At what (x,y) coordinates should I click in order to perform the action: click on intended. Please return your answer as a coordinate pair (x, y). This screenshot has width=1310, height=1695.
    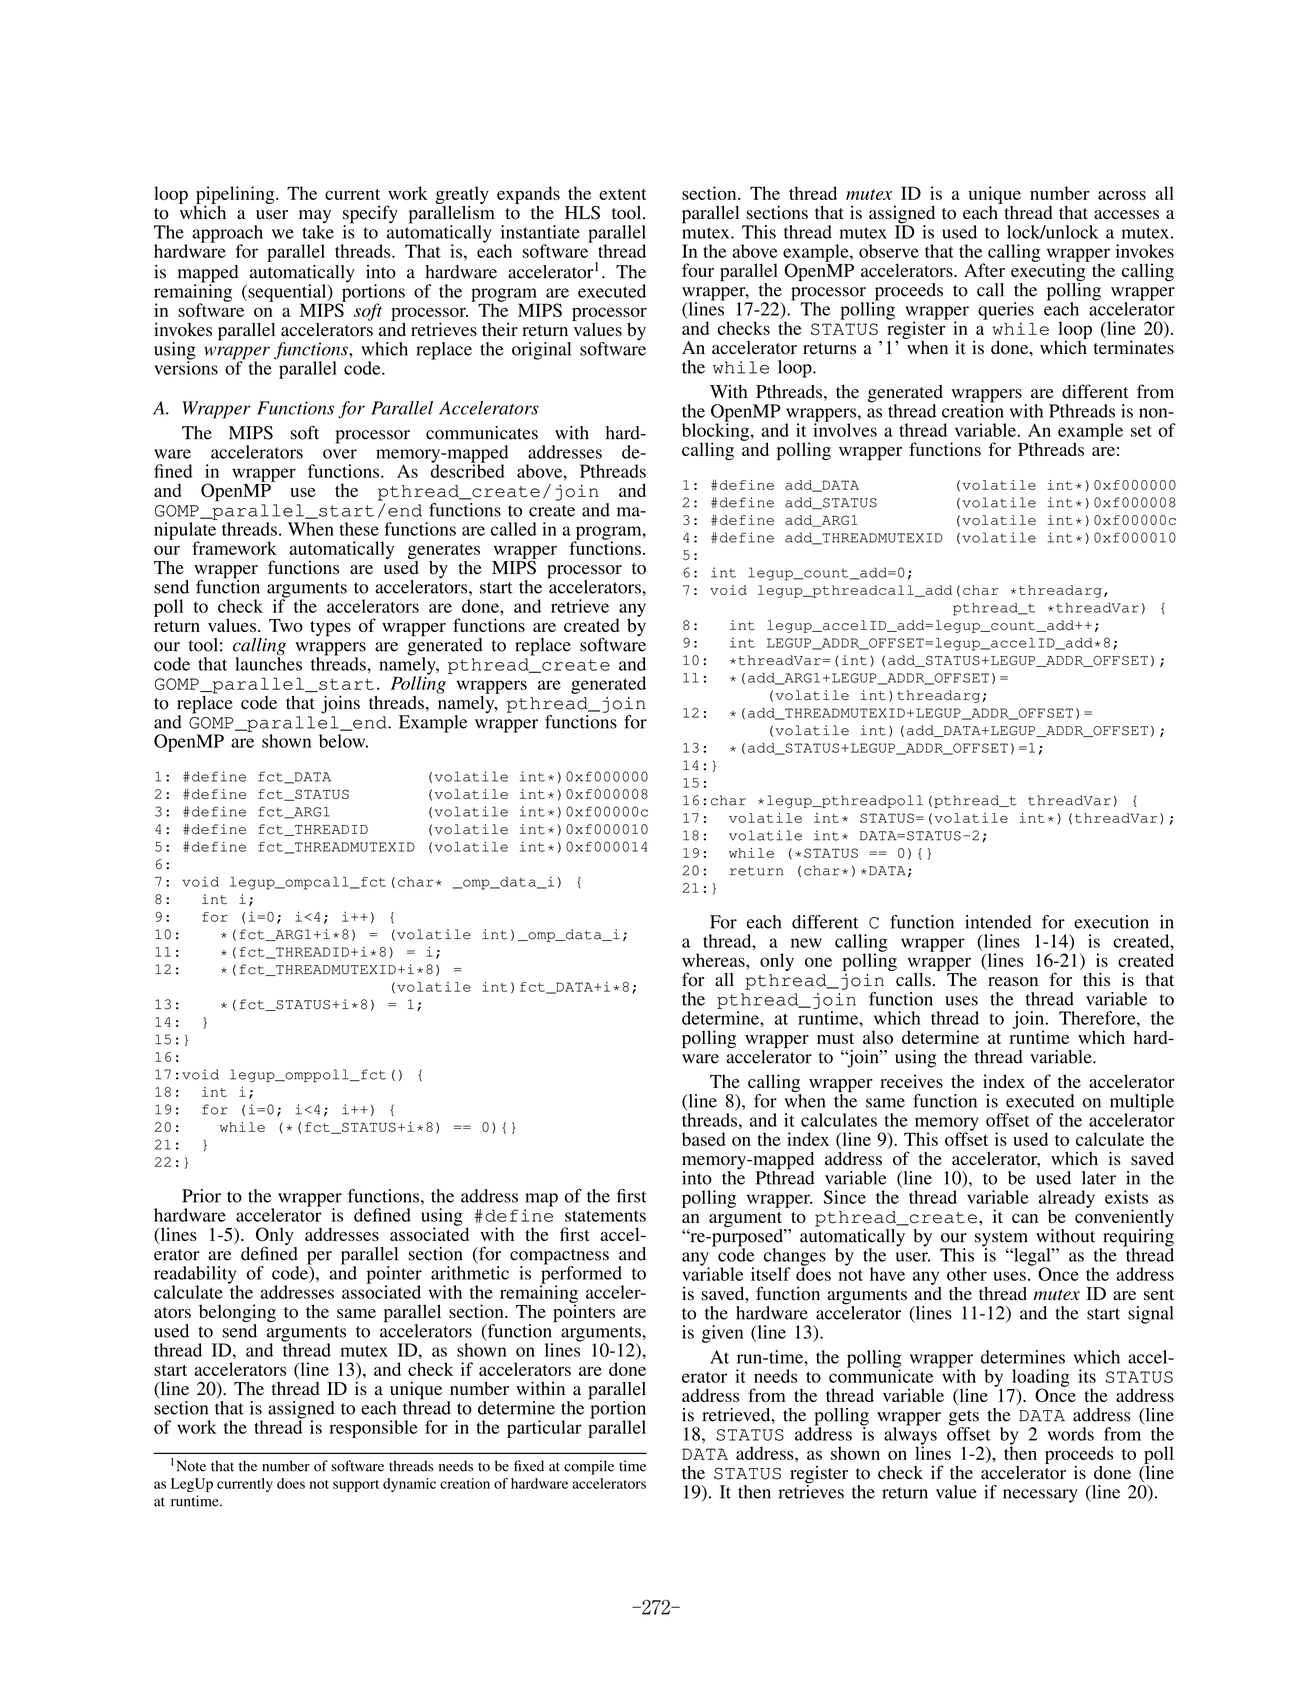
    Looking at the image, I should click on (998, 922).
